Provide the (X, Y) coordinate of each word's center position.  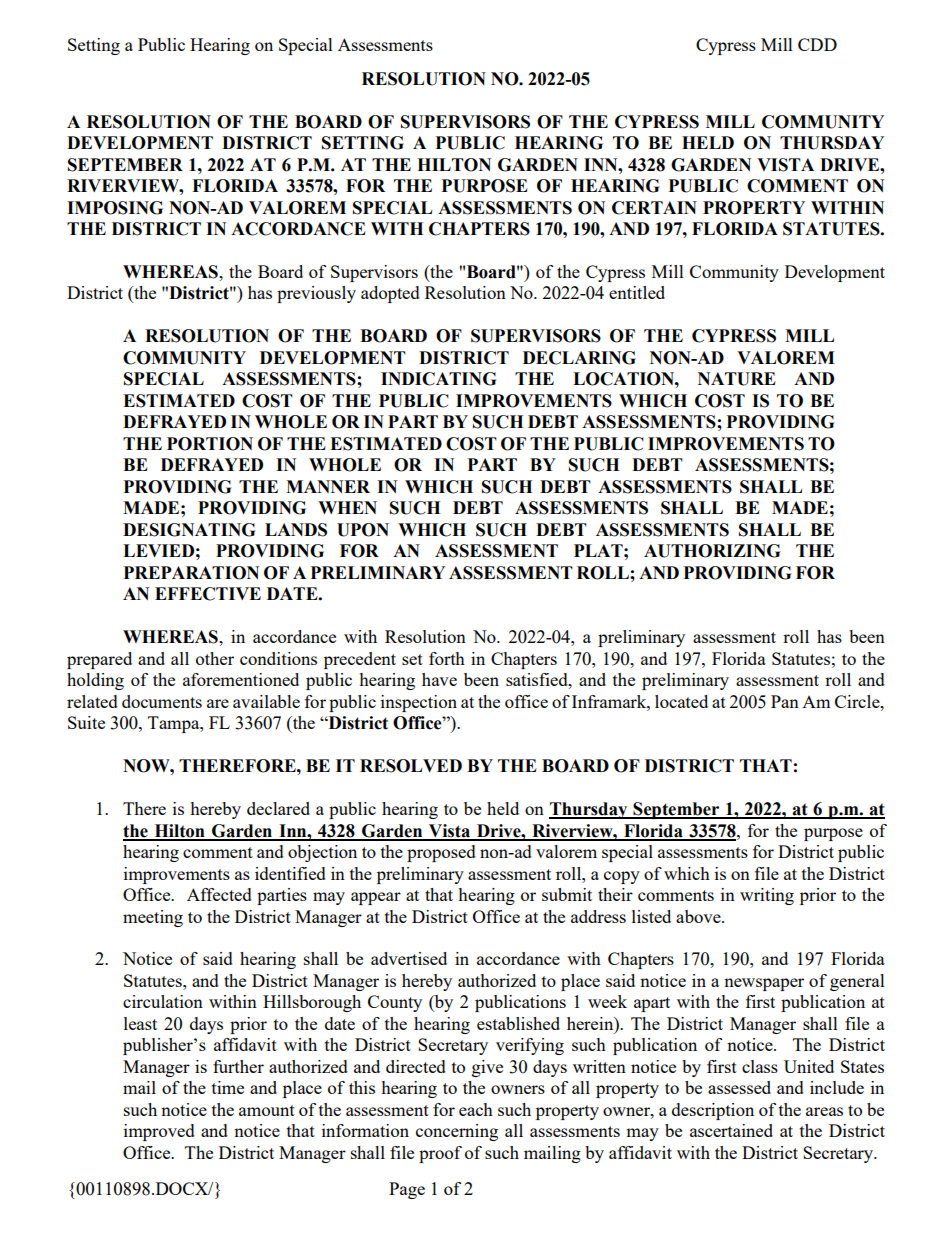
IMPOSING (115, 208)
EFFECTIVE (208, 594)
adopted (390, 294)
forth (447, 658)
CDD (817, 44)
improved (159, 1132)
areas (824, 1111)
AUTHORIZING (712, 551)
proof (440, 1154)
